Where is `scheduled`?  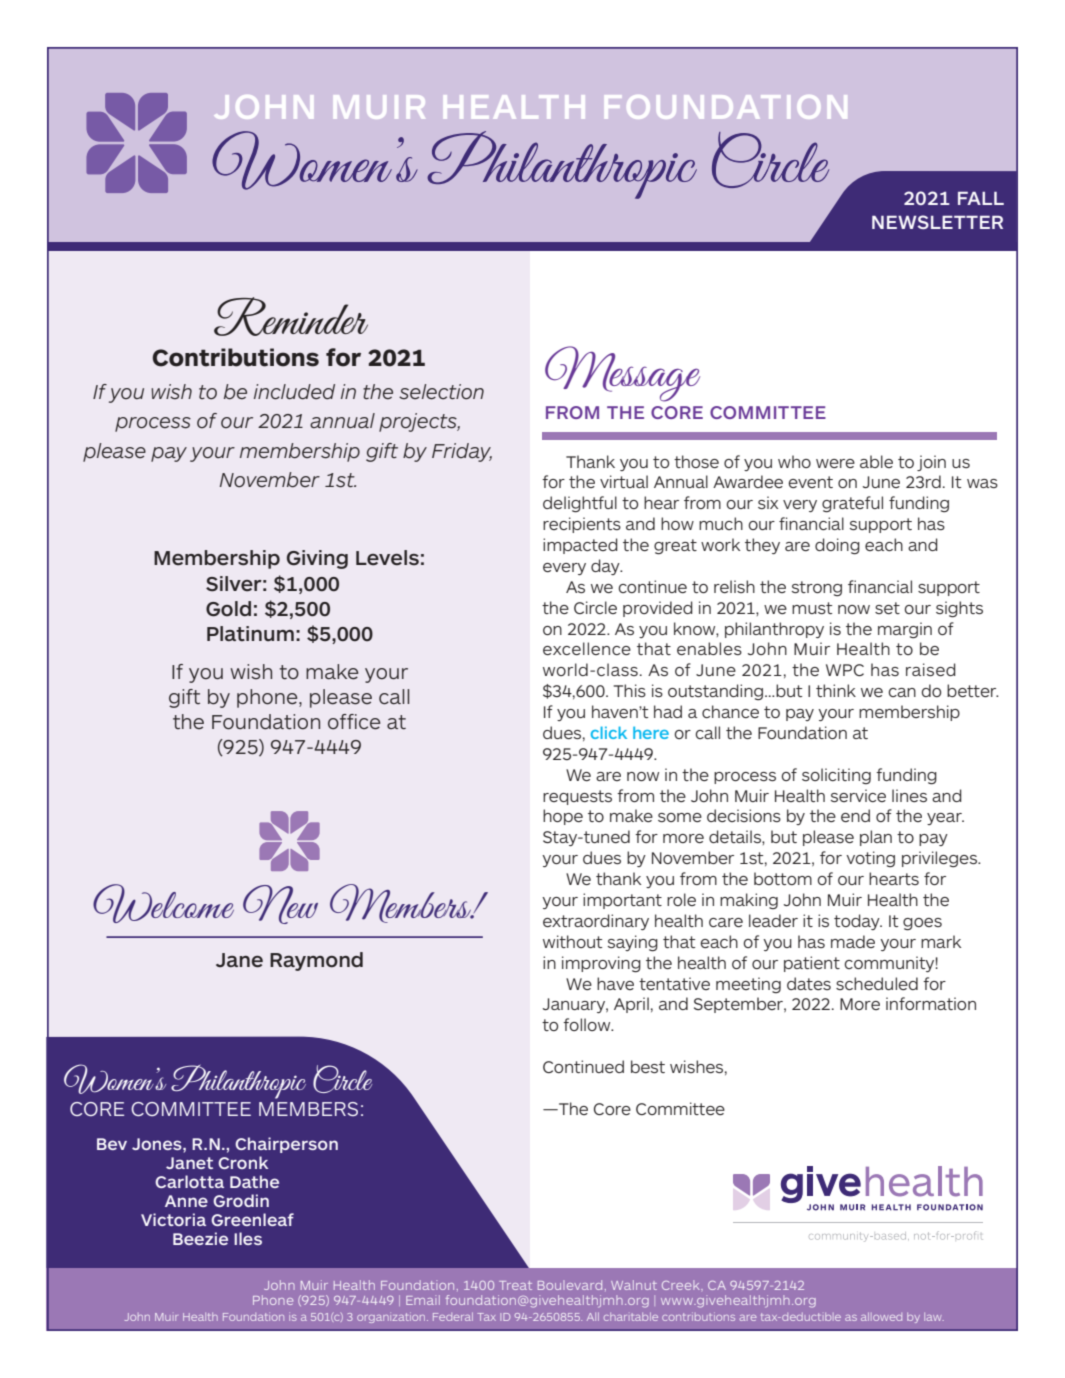
scheduled is located at coordinates (877, 983).
